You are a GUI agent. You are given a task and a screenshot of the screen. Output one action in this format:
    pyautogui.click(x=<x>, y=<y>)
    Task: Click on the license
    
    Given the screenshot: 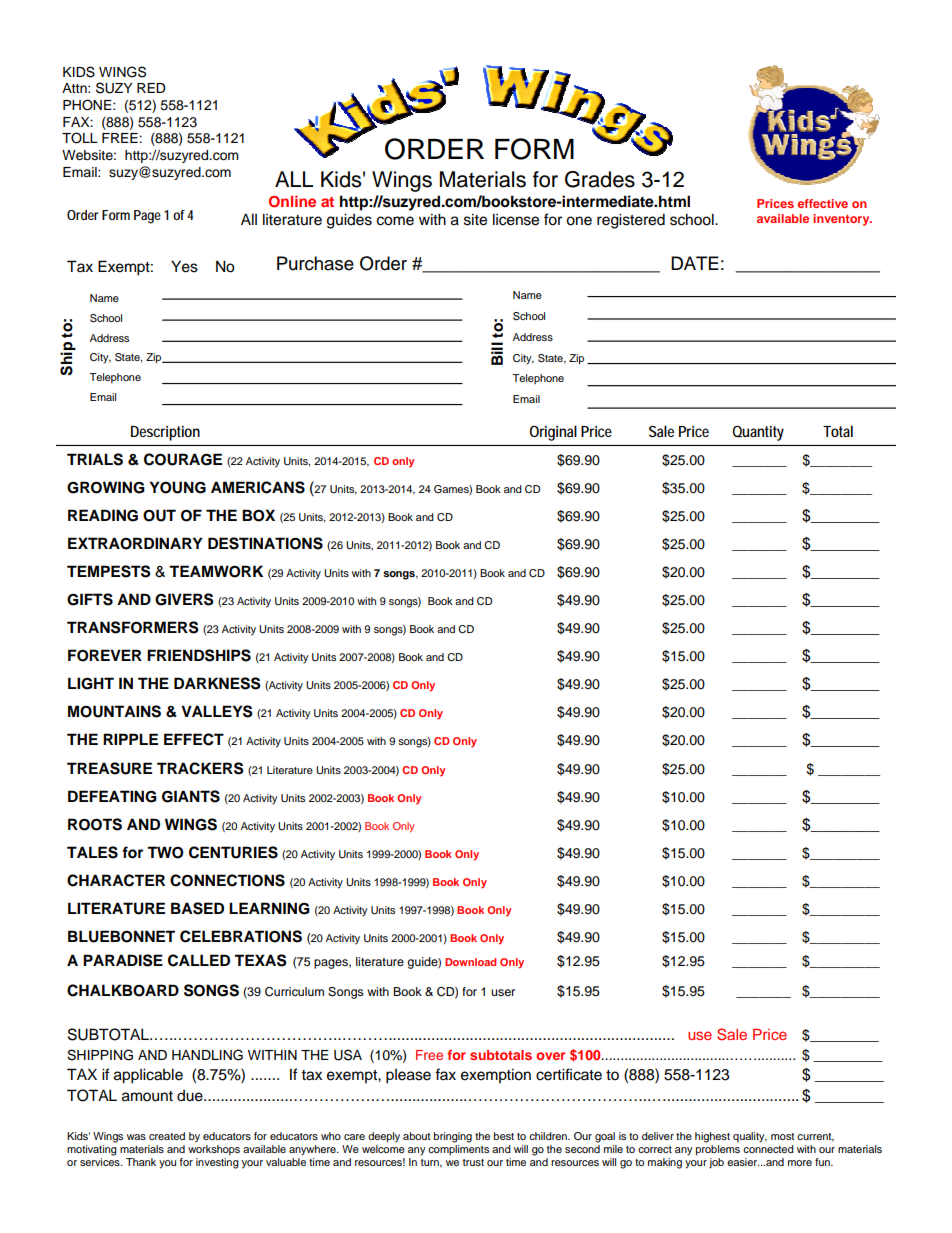 What is the action you would take?
    pyautogui.click(x=516, y=219)
